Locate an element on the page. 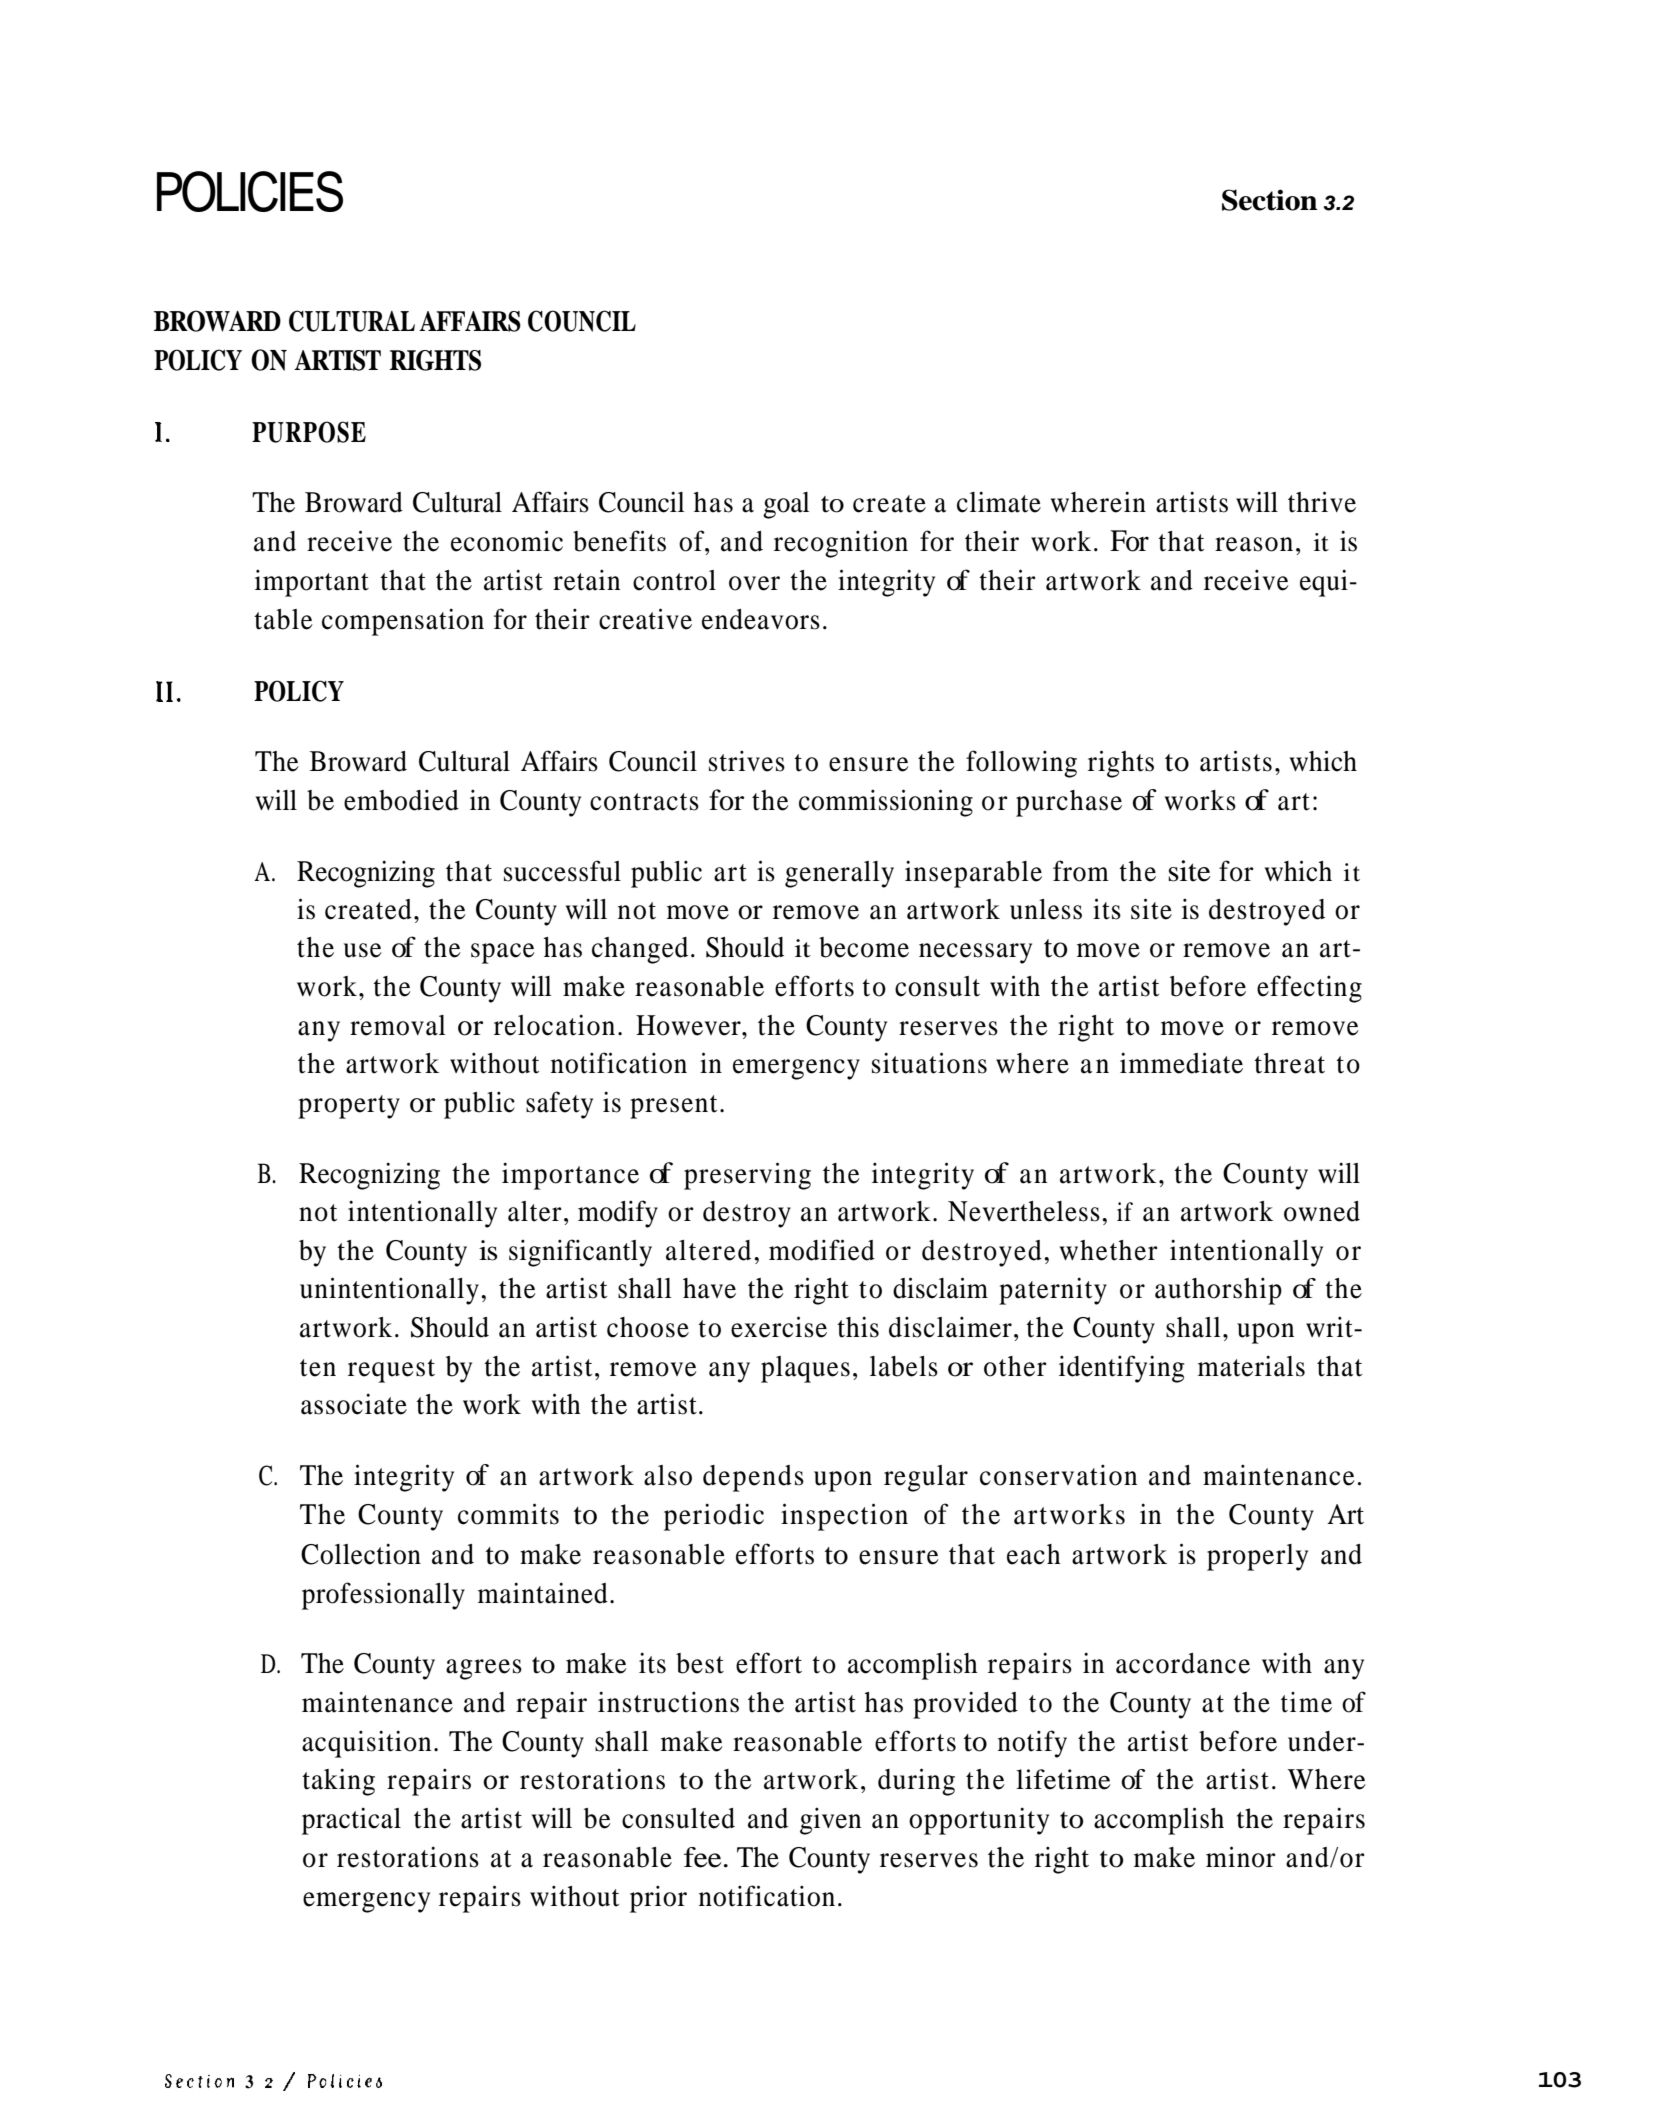 The width and height of the image is (1671, 2121). property is located at coordinates (349, 1107).
